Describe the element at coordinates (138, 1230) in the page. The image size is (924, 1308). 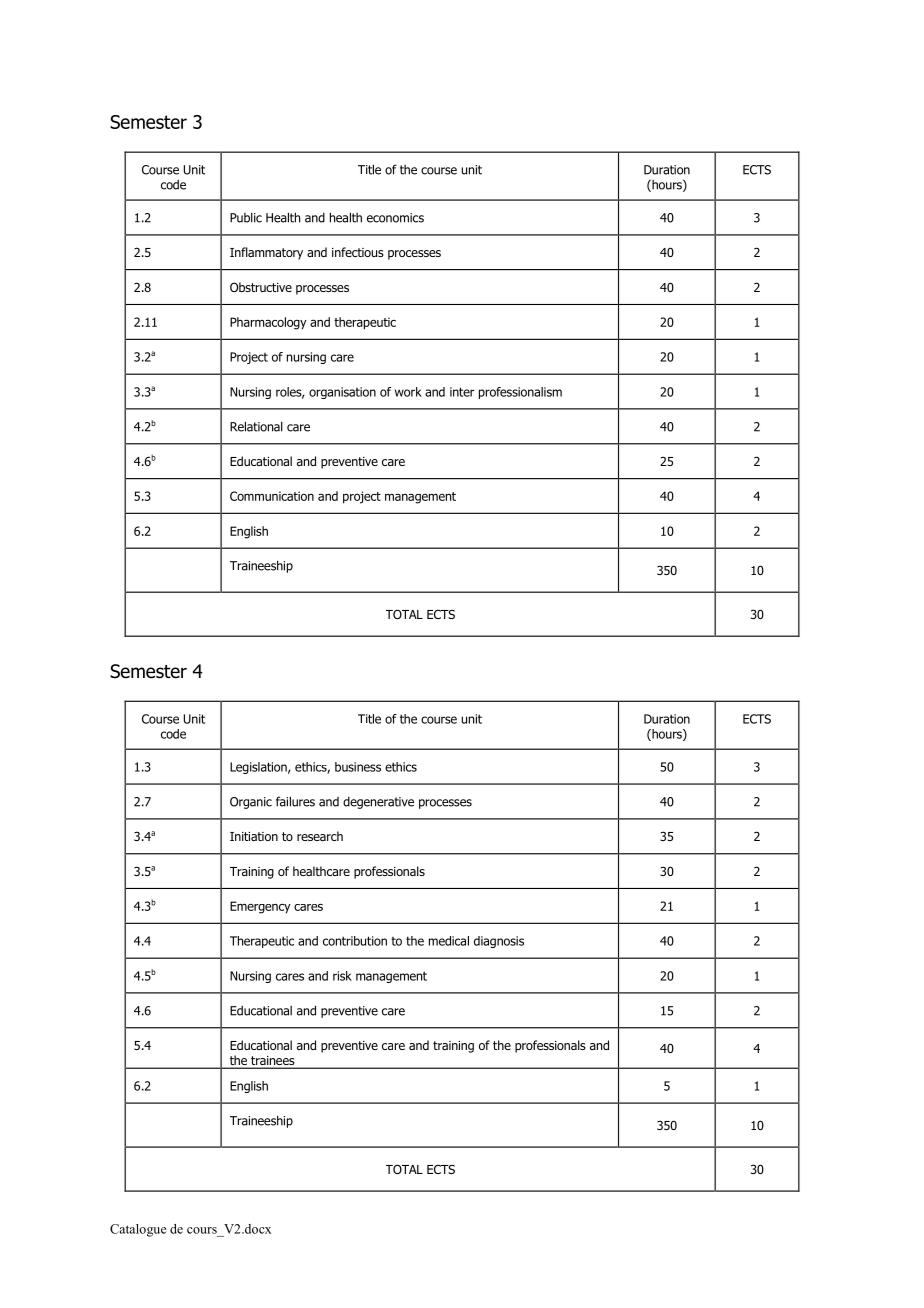
I see `Catalogue` at that location.
